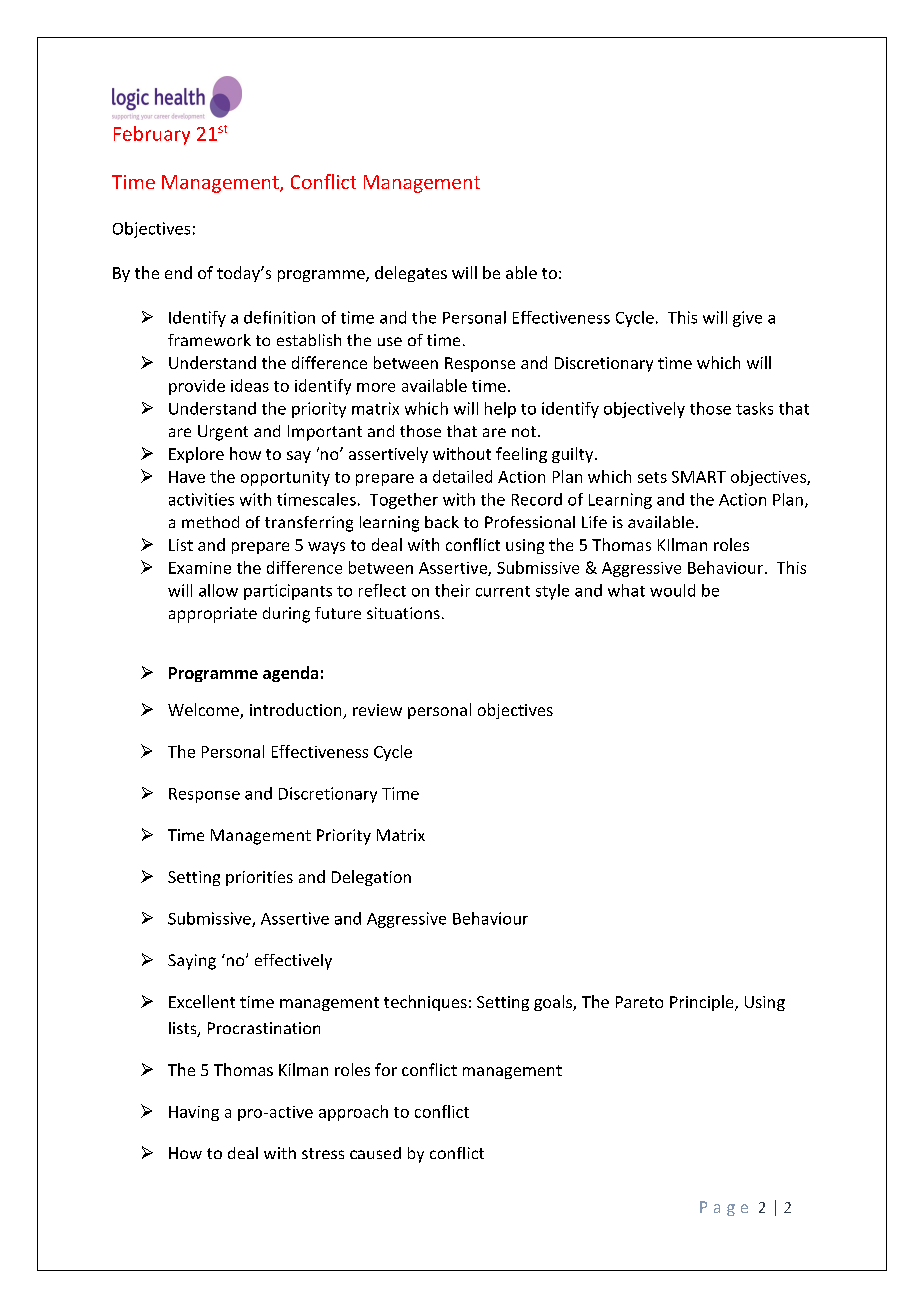 This screenshot has width=924, height=1308. What do you see at coordinates (194, 1113) in the screenshot?
I see `Having` at bounding box center [194, 1113].
